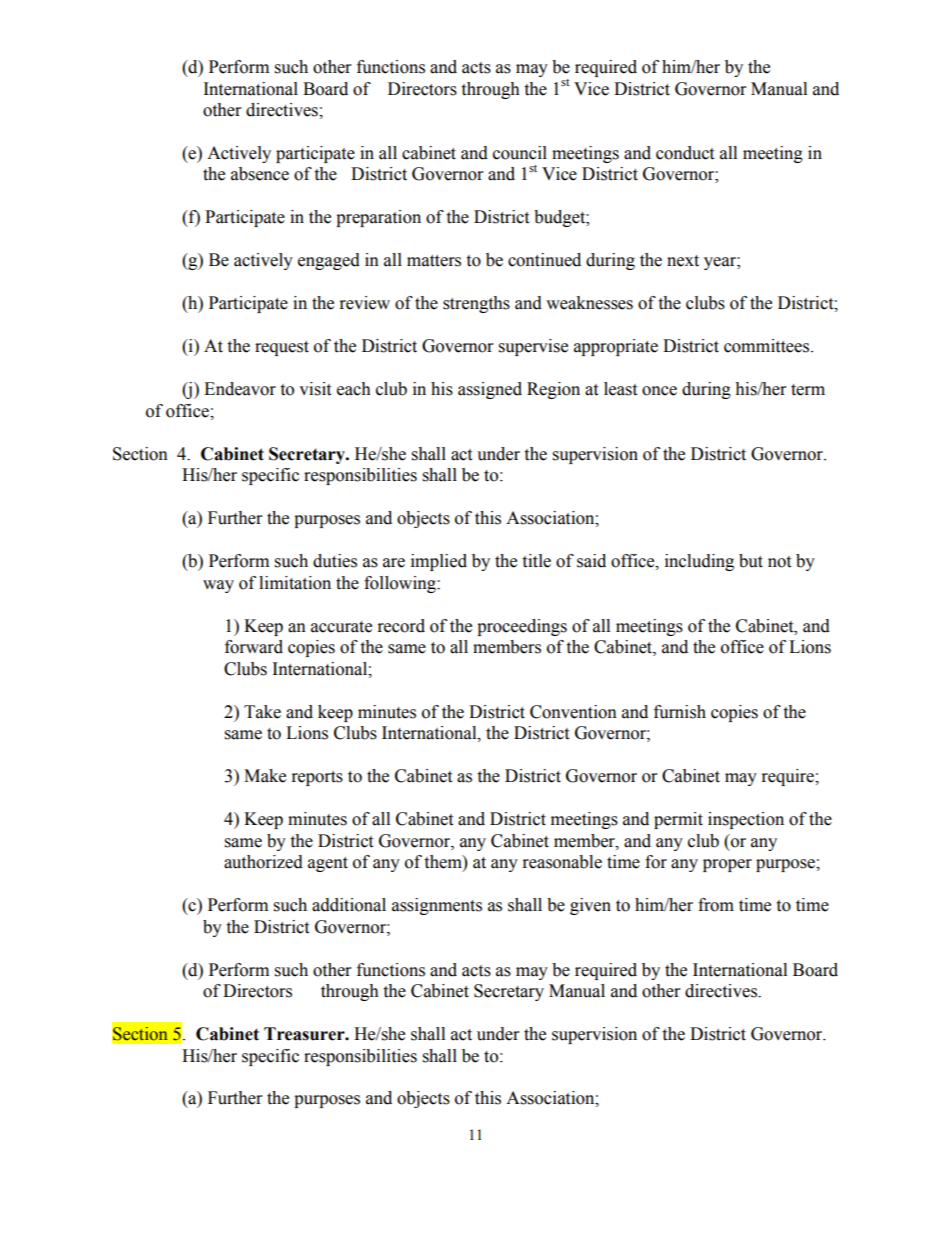 This screenshot has height=1233, width=952. Describe the element at coordinates (680, 712) in the screenshot. I see `furnish` at that location.
